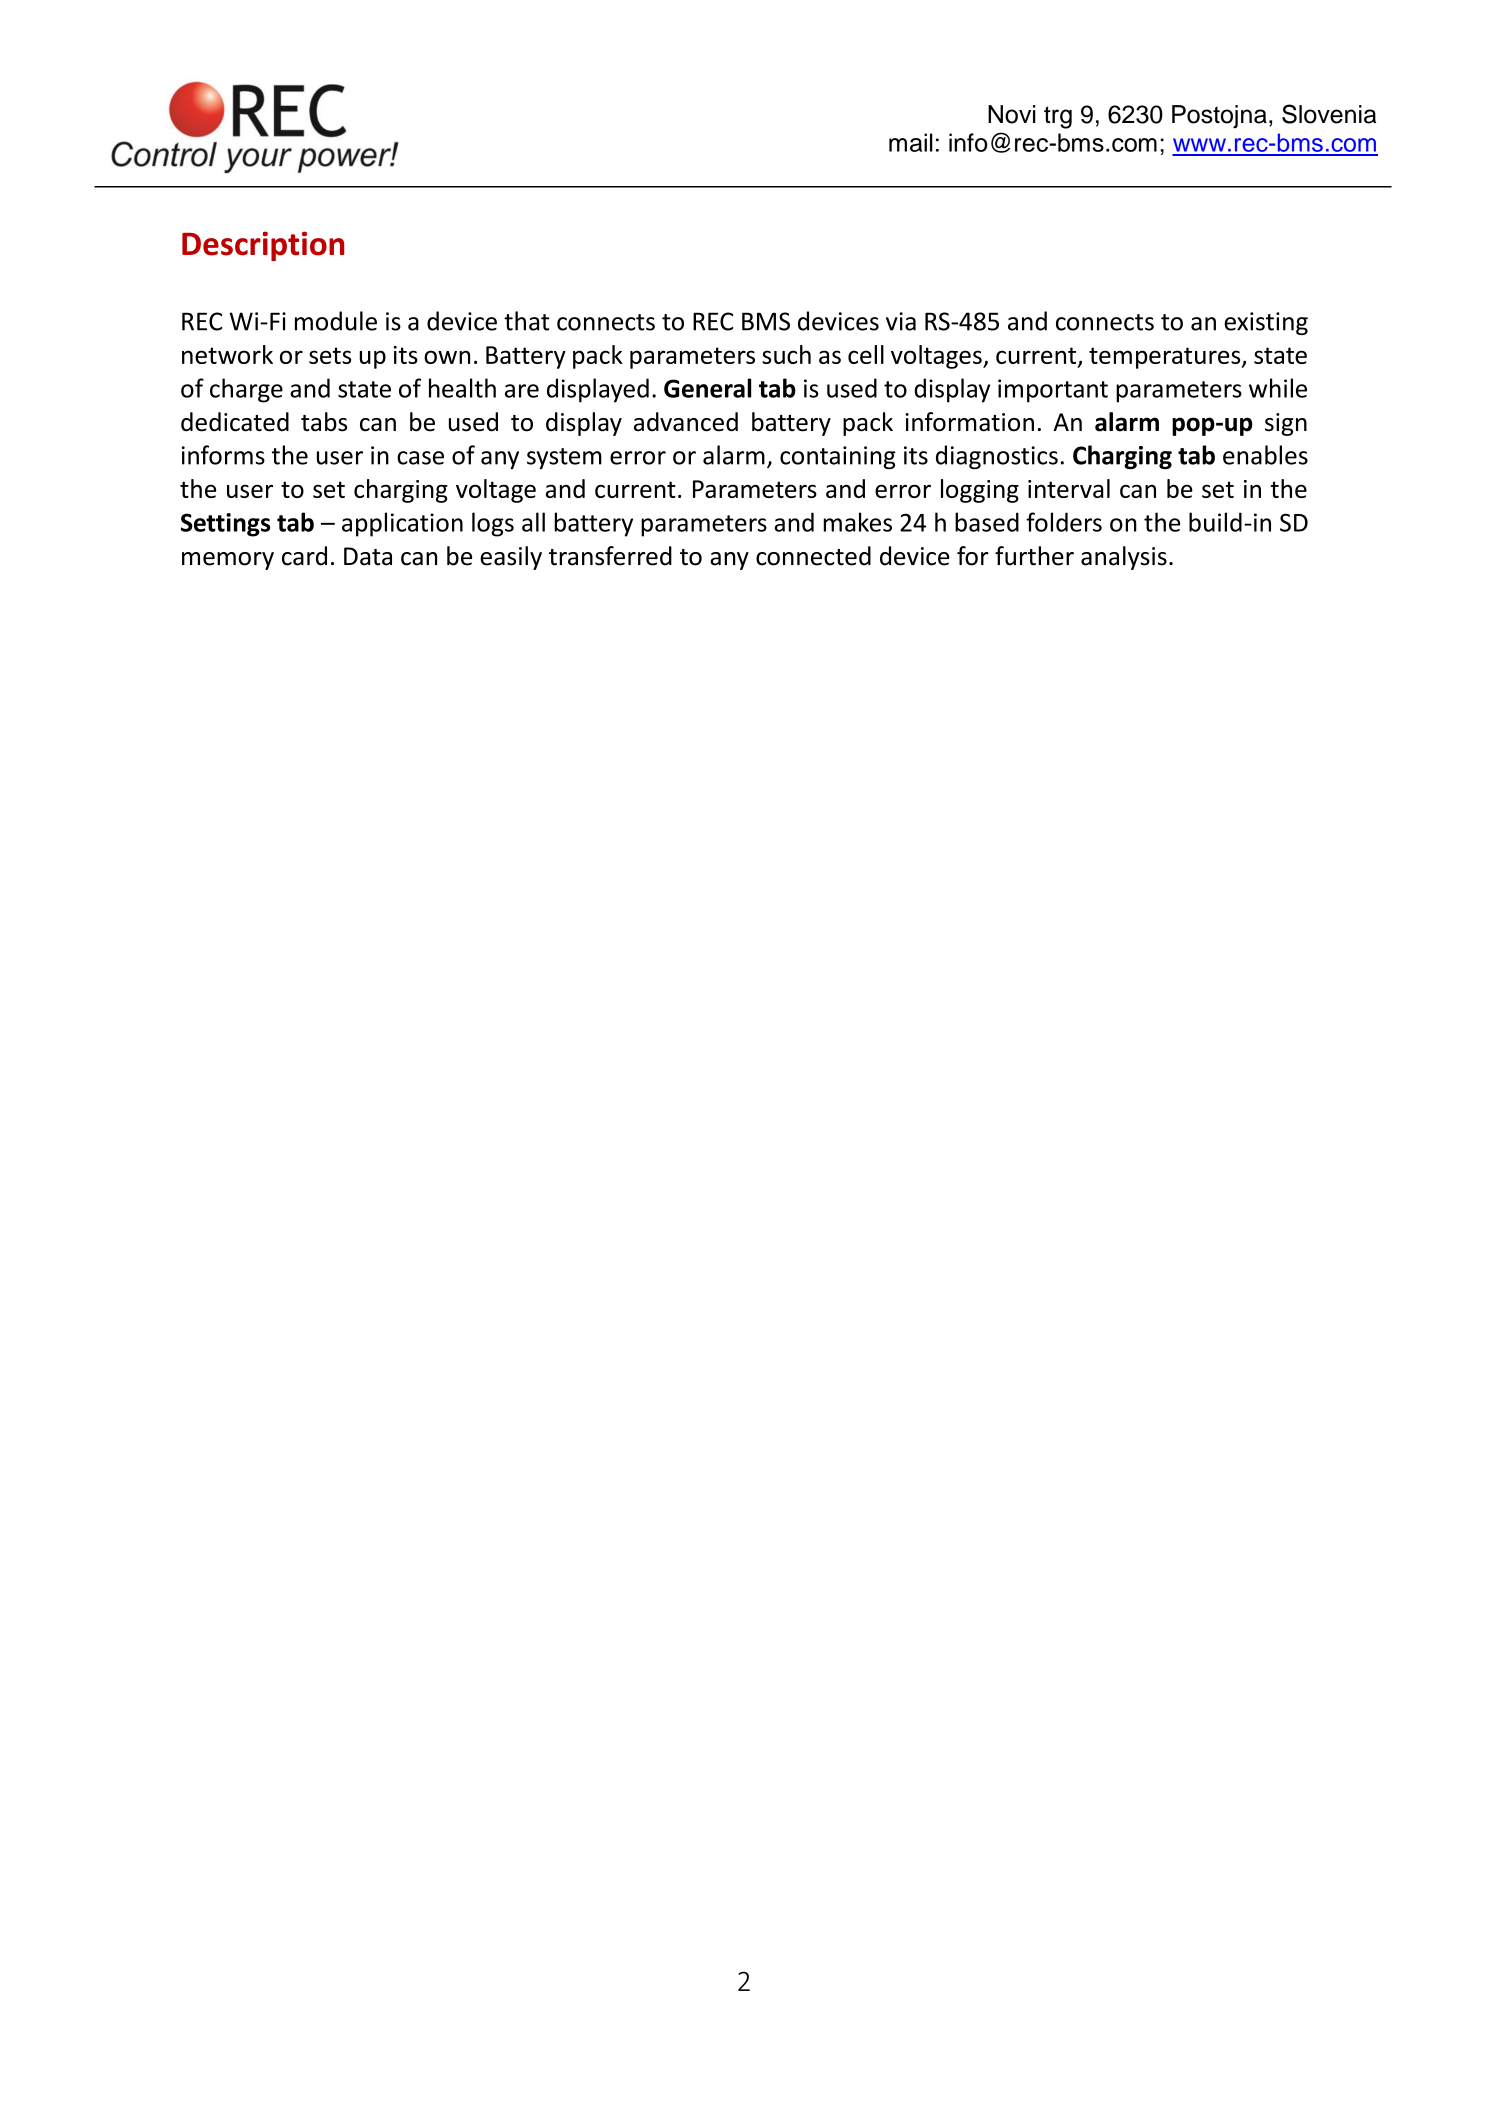  I want to click on existing, so click(1266, 323).
